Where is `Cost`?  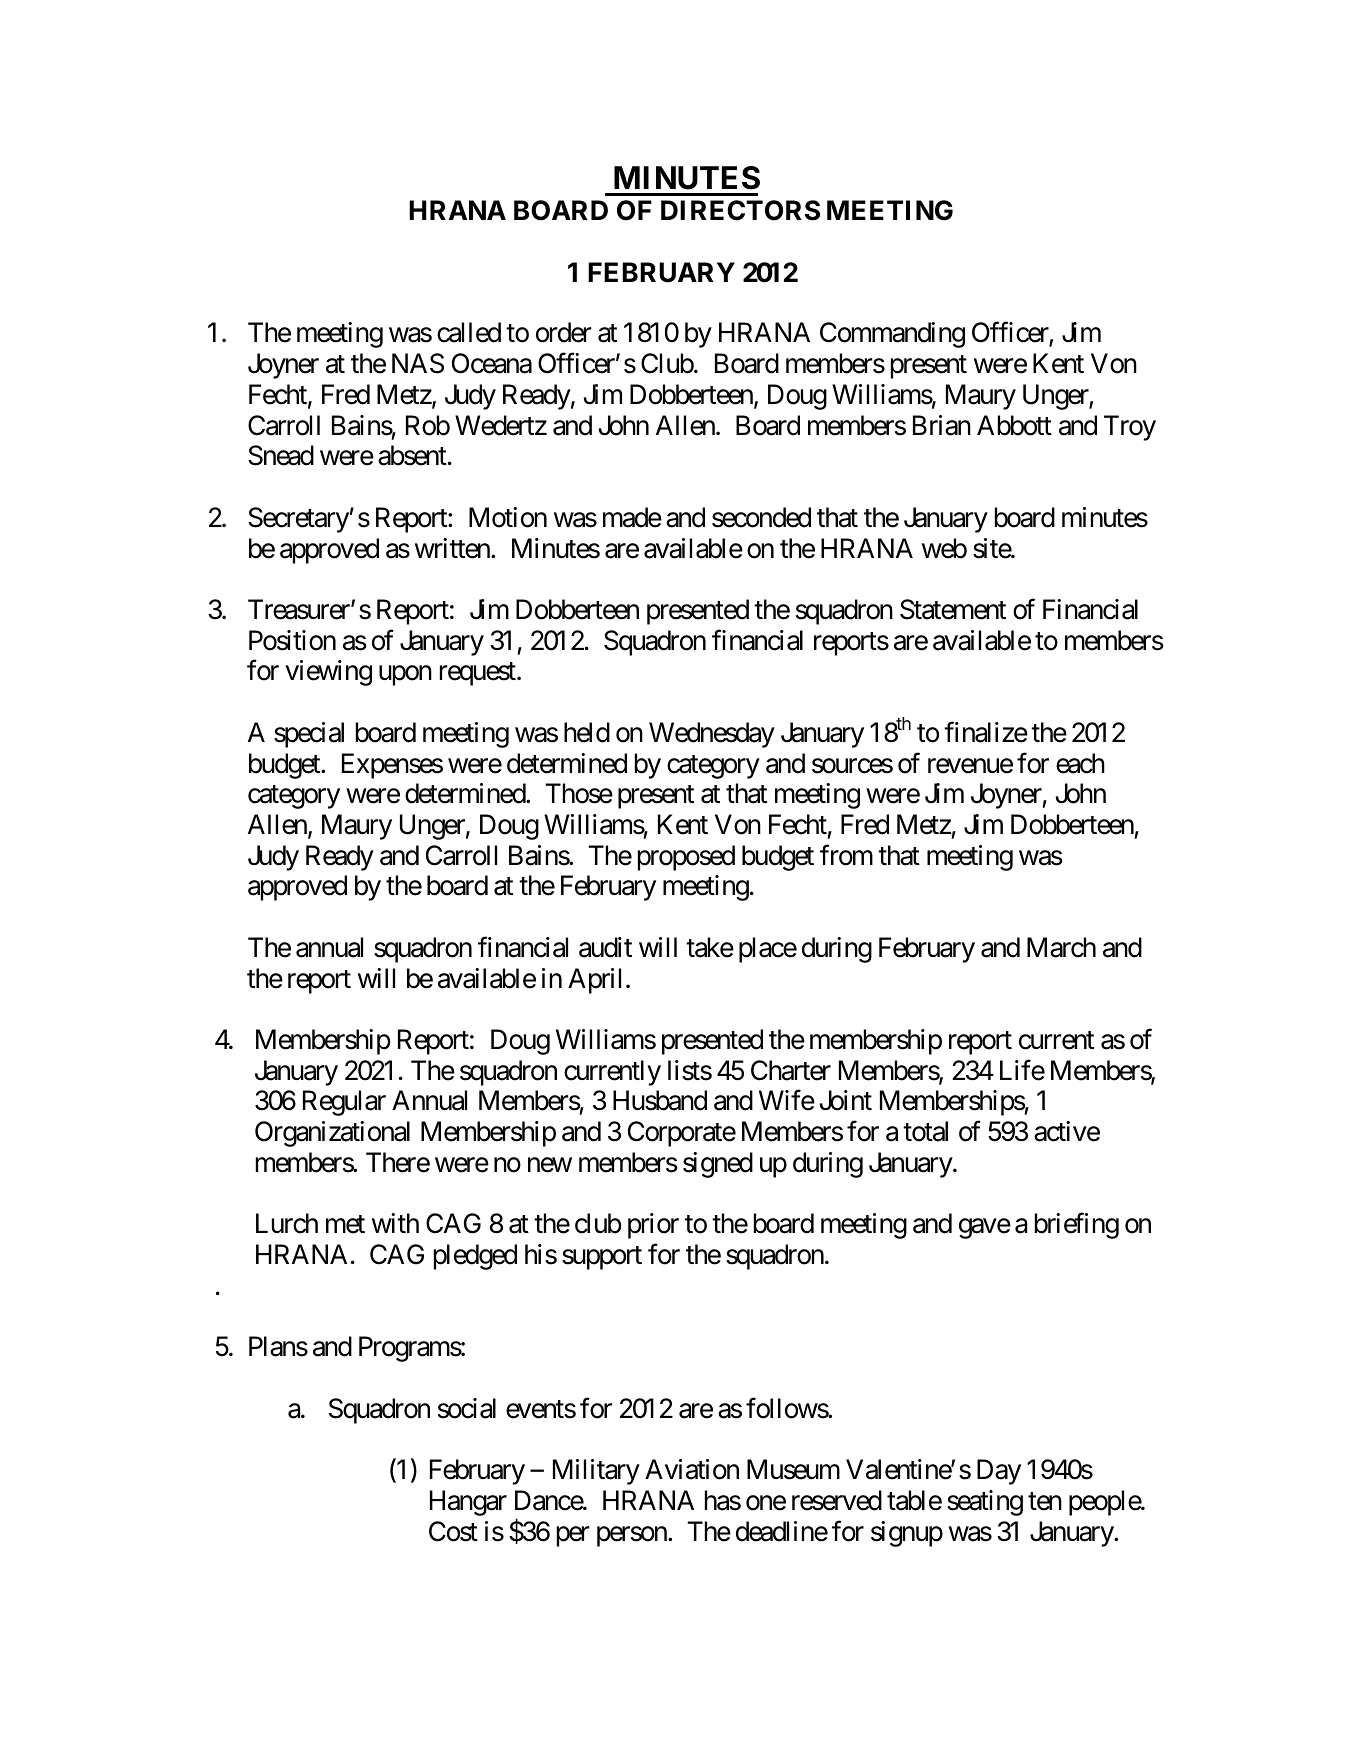 Cost is located at coordinates (453, 1531).
